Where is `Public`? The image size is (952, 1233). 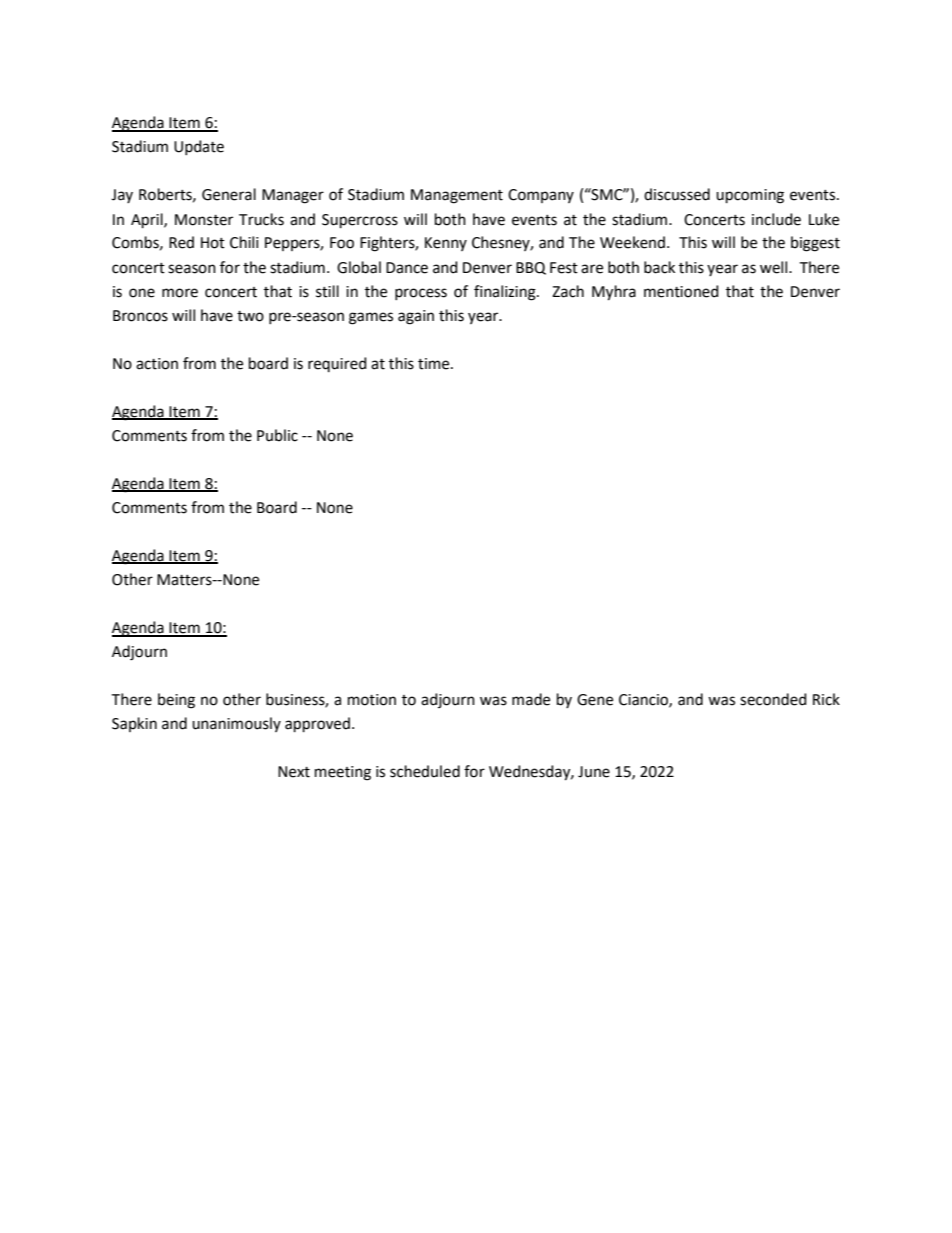 Public is located at coordinates (277, 435).
